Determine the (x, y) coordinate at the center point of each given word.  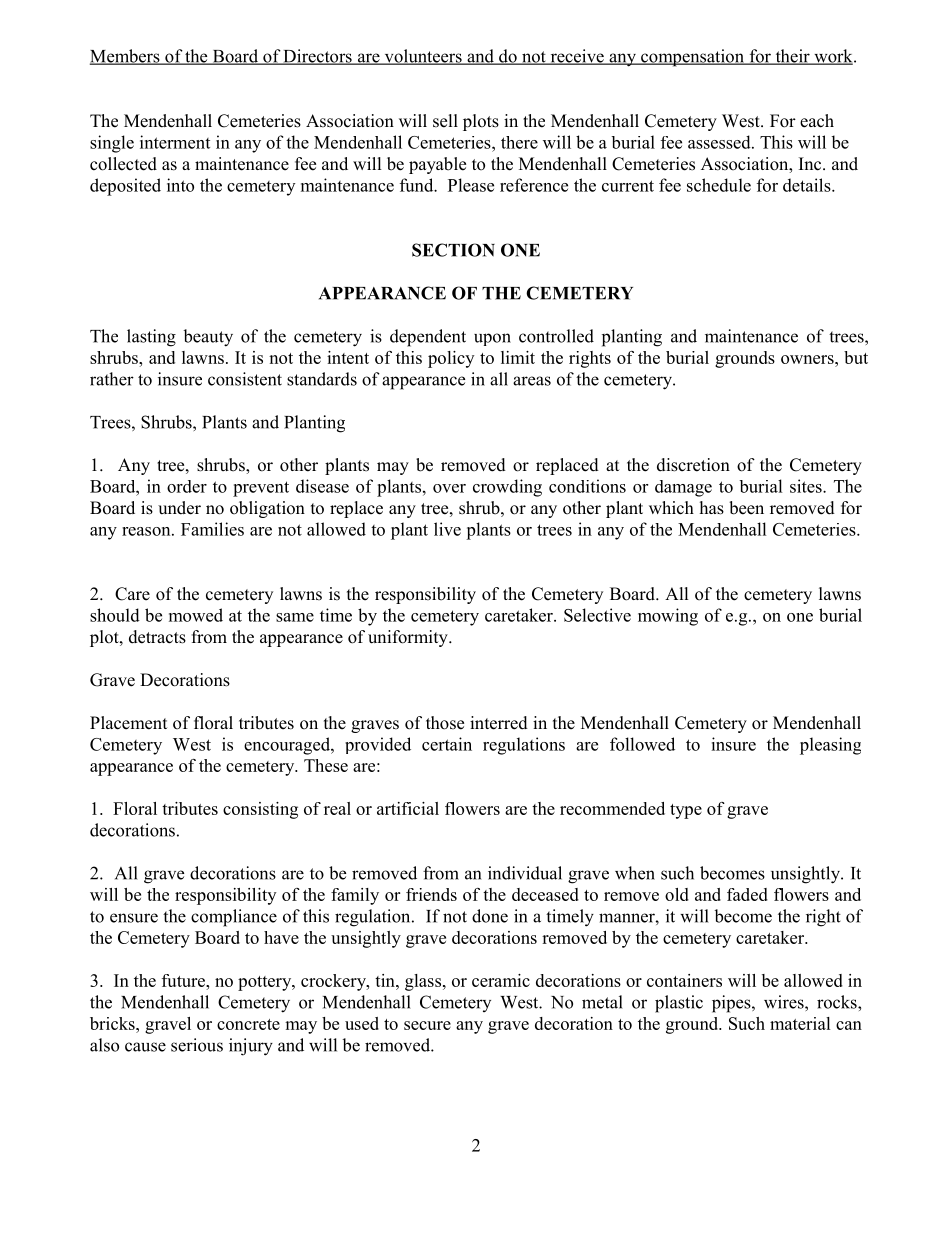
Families (212, 529)
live (447, 529)
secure (427, 1025)
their (792, 57)
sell (445, 121)
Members (126, 57)
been (746, 508)
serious (197, 1045)
